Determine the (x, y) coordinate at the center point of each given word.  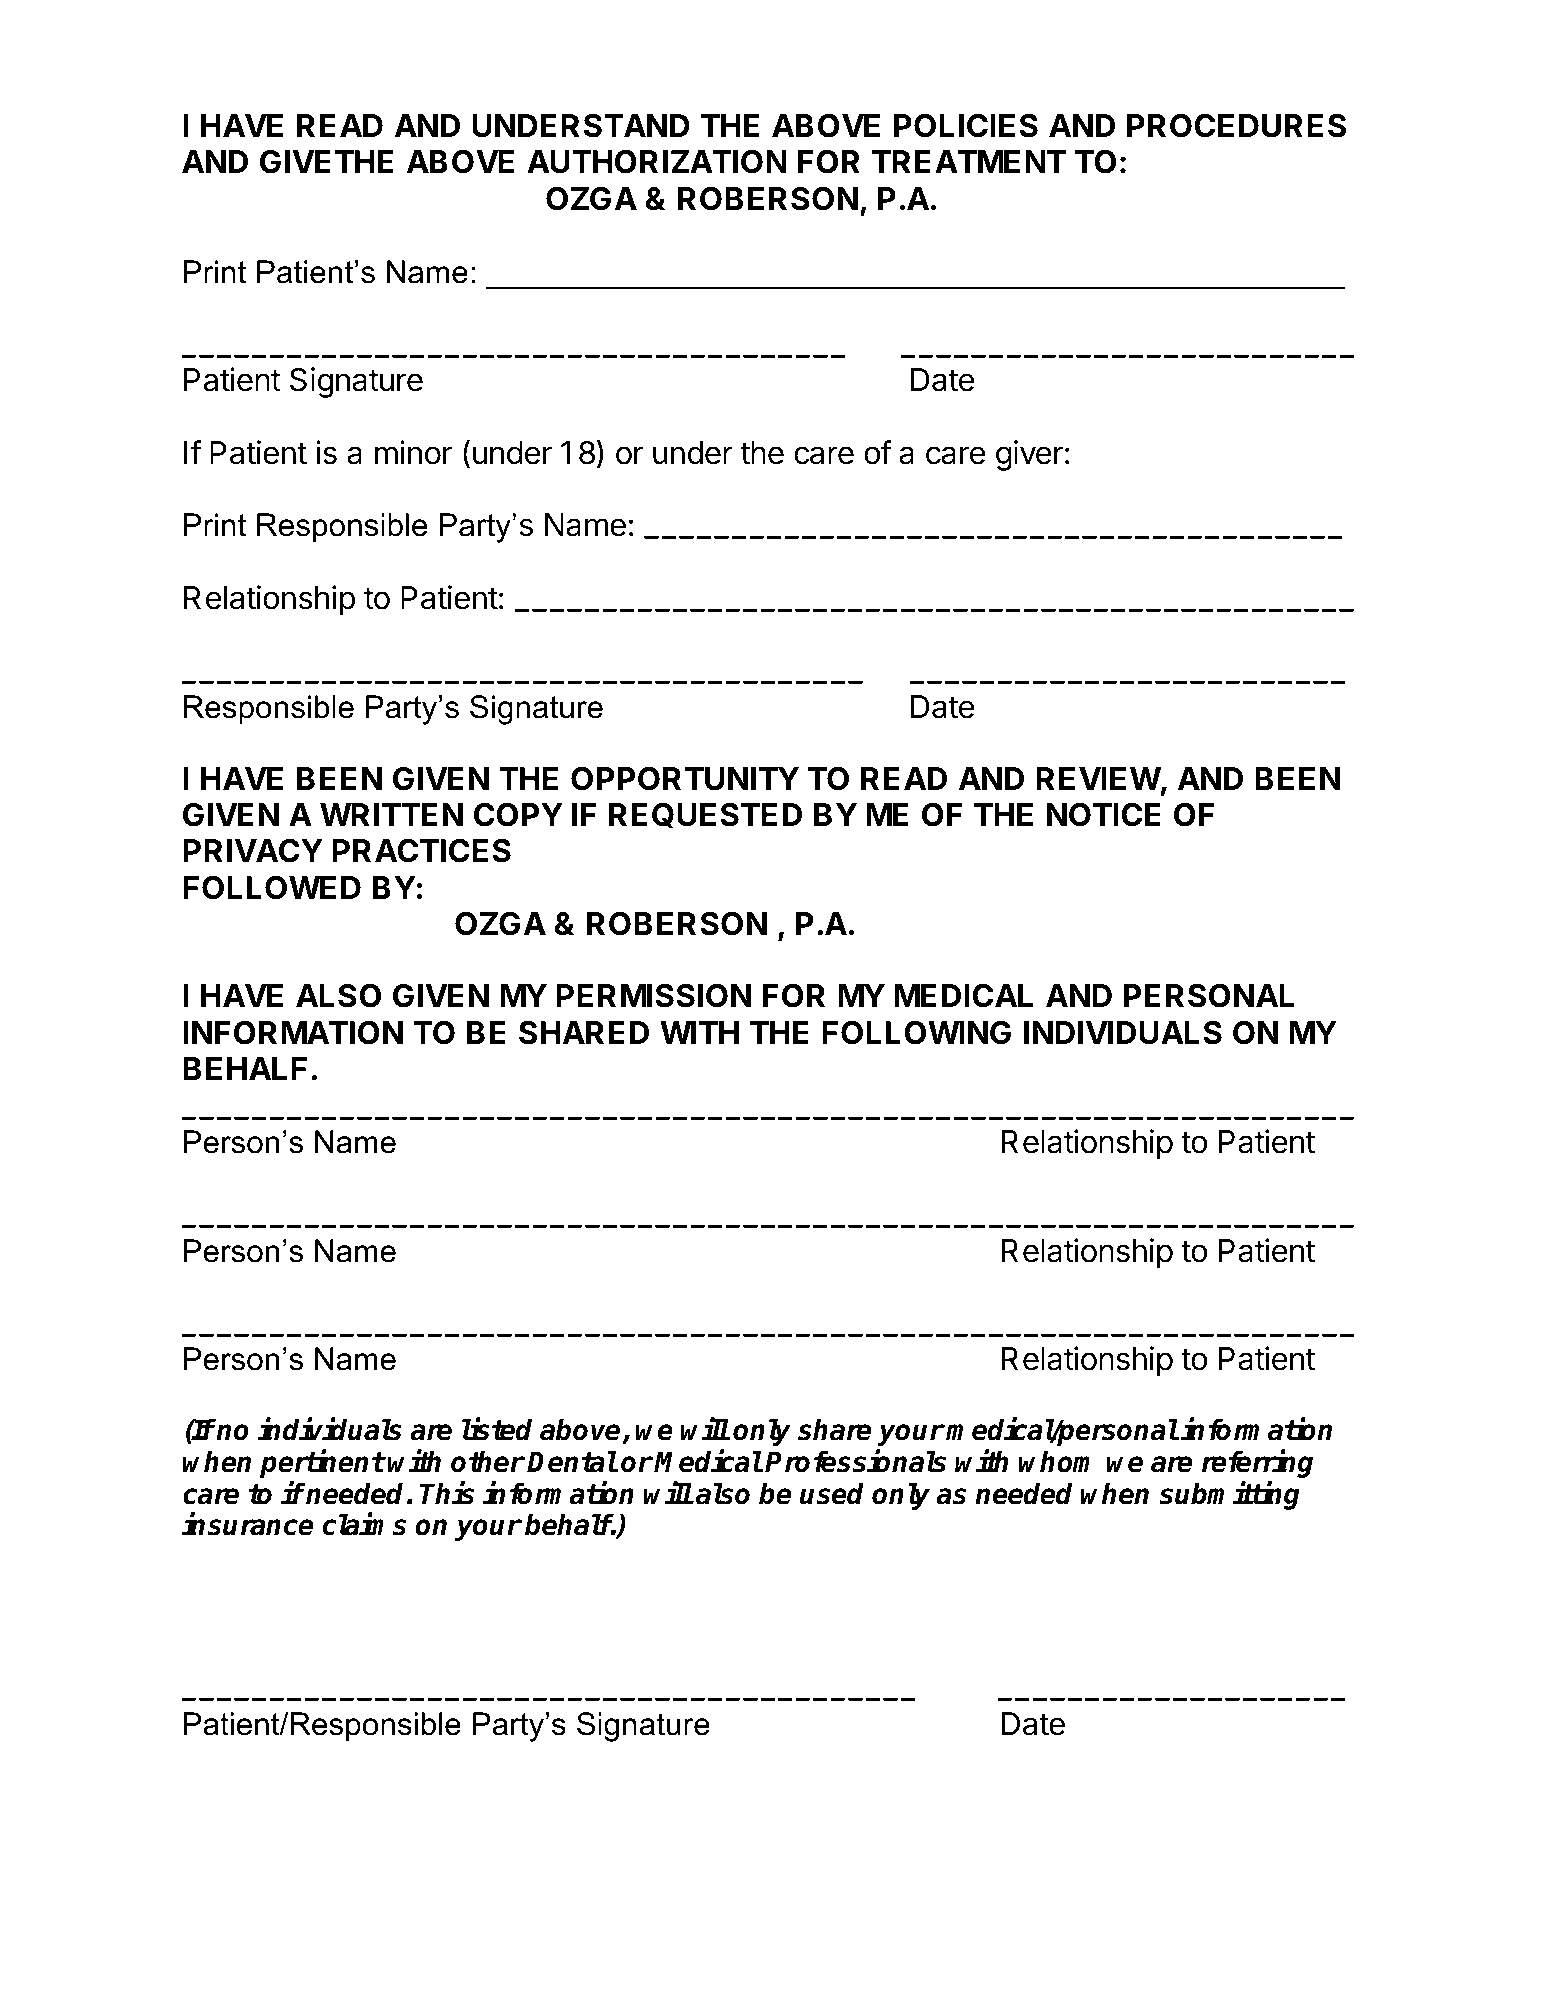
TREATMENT (969, 161)
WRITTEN (391, 814)
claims (365, 1524)
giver (1029, 455)
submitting (1229, 1496)
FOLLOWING (916, 1032)
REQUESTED (705, 815)
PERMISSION (653, 996)
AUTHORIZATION (657, 161)
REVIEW (1098, 778)
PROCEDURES (1236, 125)
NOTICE (1104, 814)
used (832, 1494)
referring (1257, 1463)
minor (413, 452)
